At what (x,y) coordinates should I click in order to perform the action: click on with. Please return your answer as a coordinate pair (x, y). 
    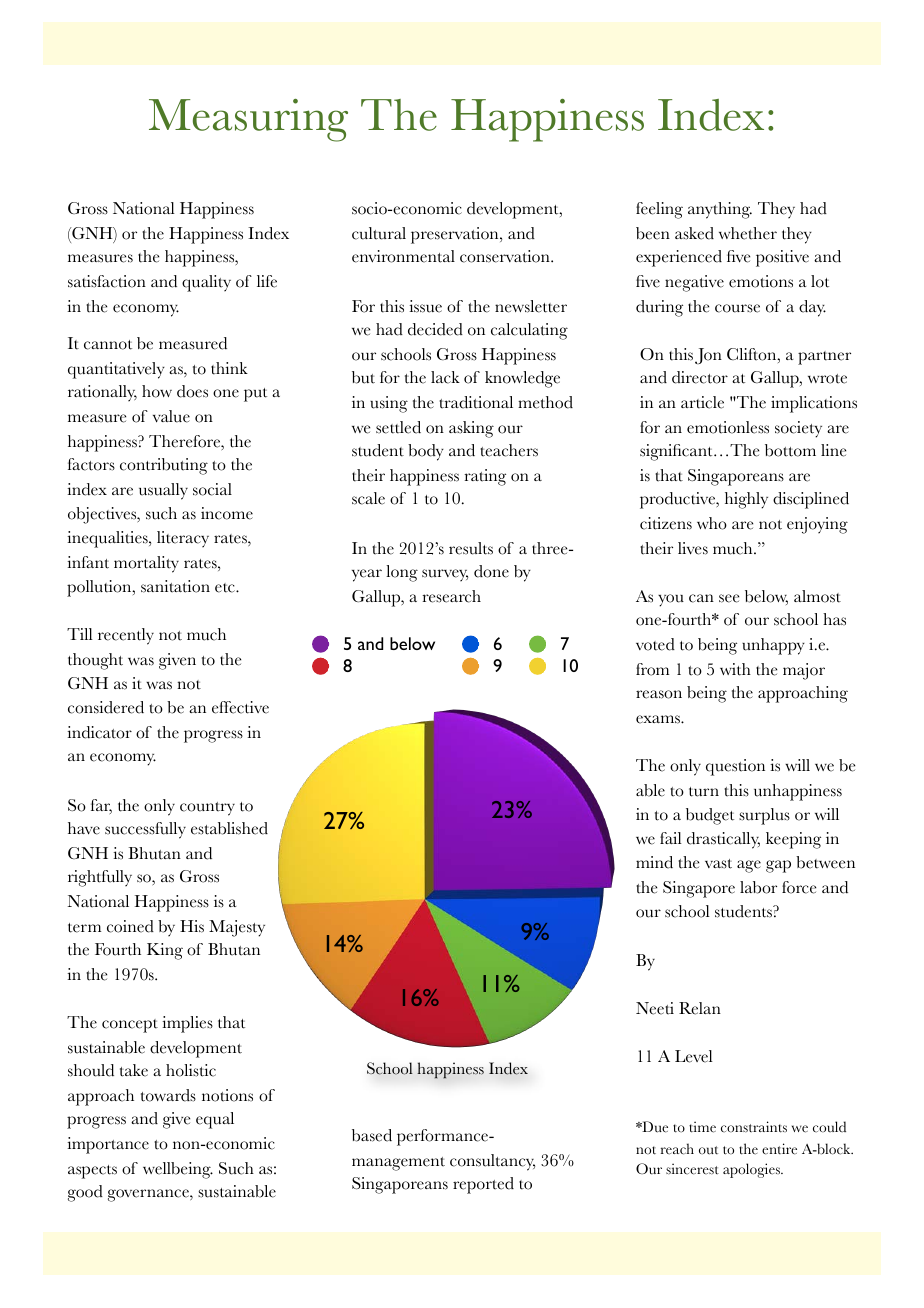
    Looking at the image, I should click on (735, 669).
